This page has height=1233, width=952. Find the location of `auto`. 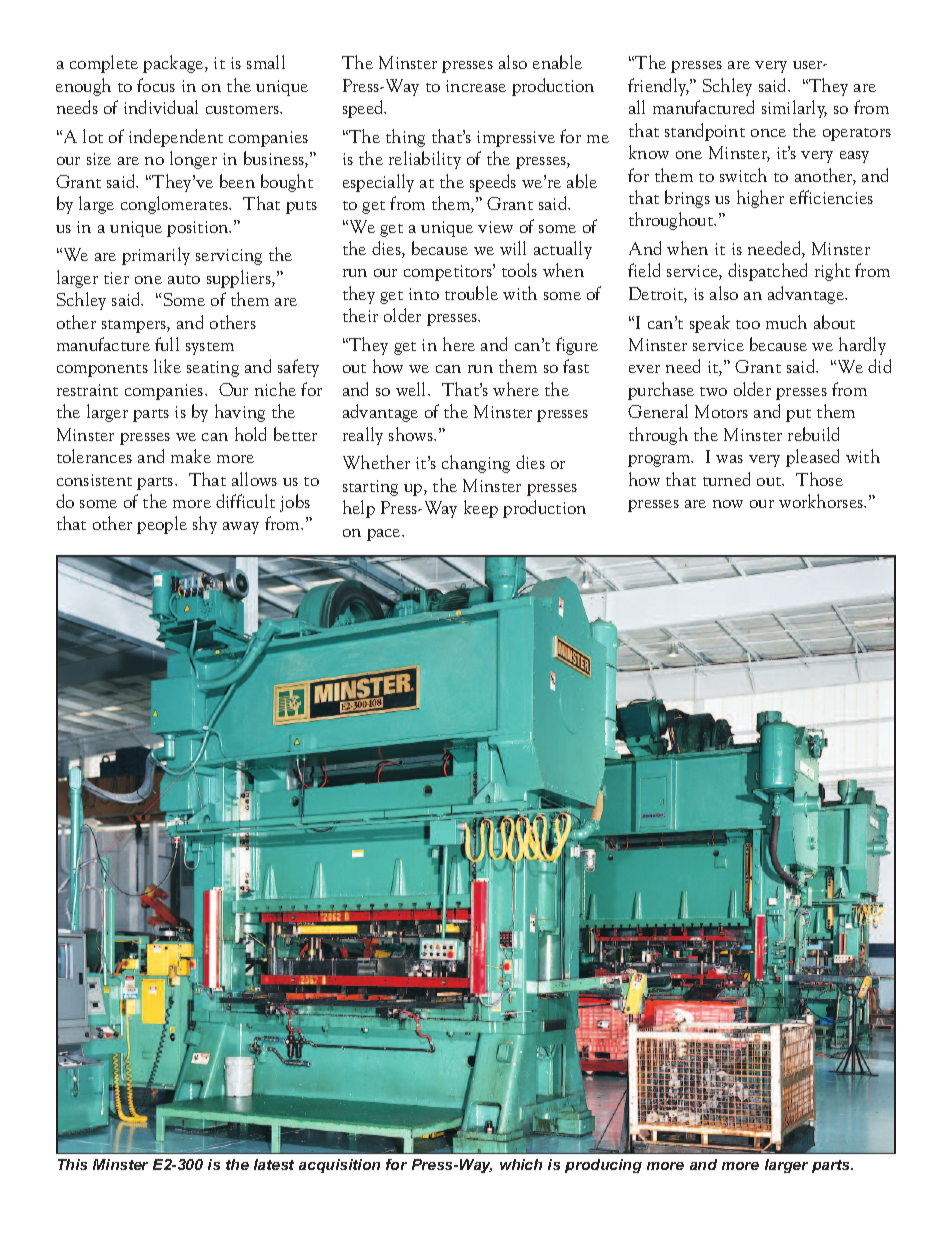

auto is located at coordinates (184, 279).
